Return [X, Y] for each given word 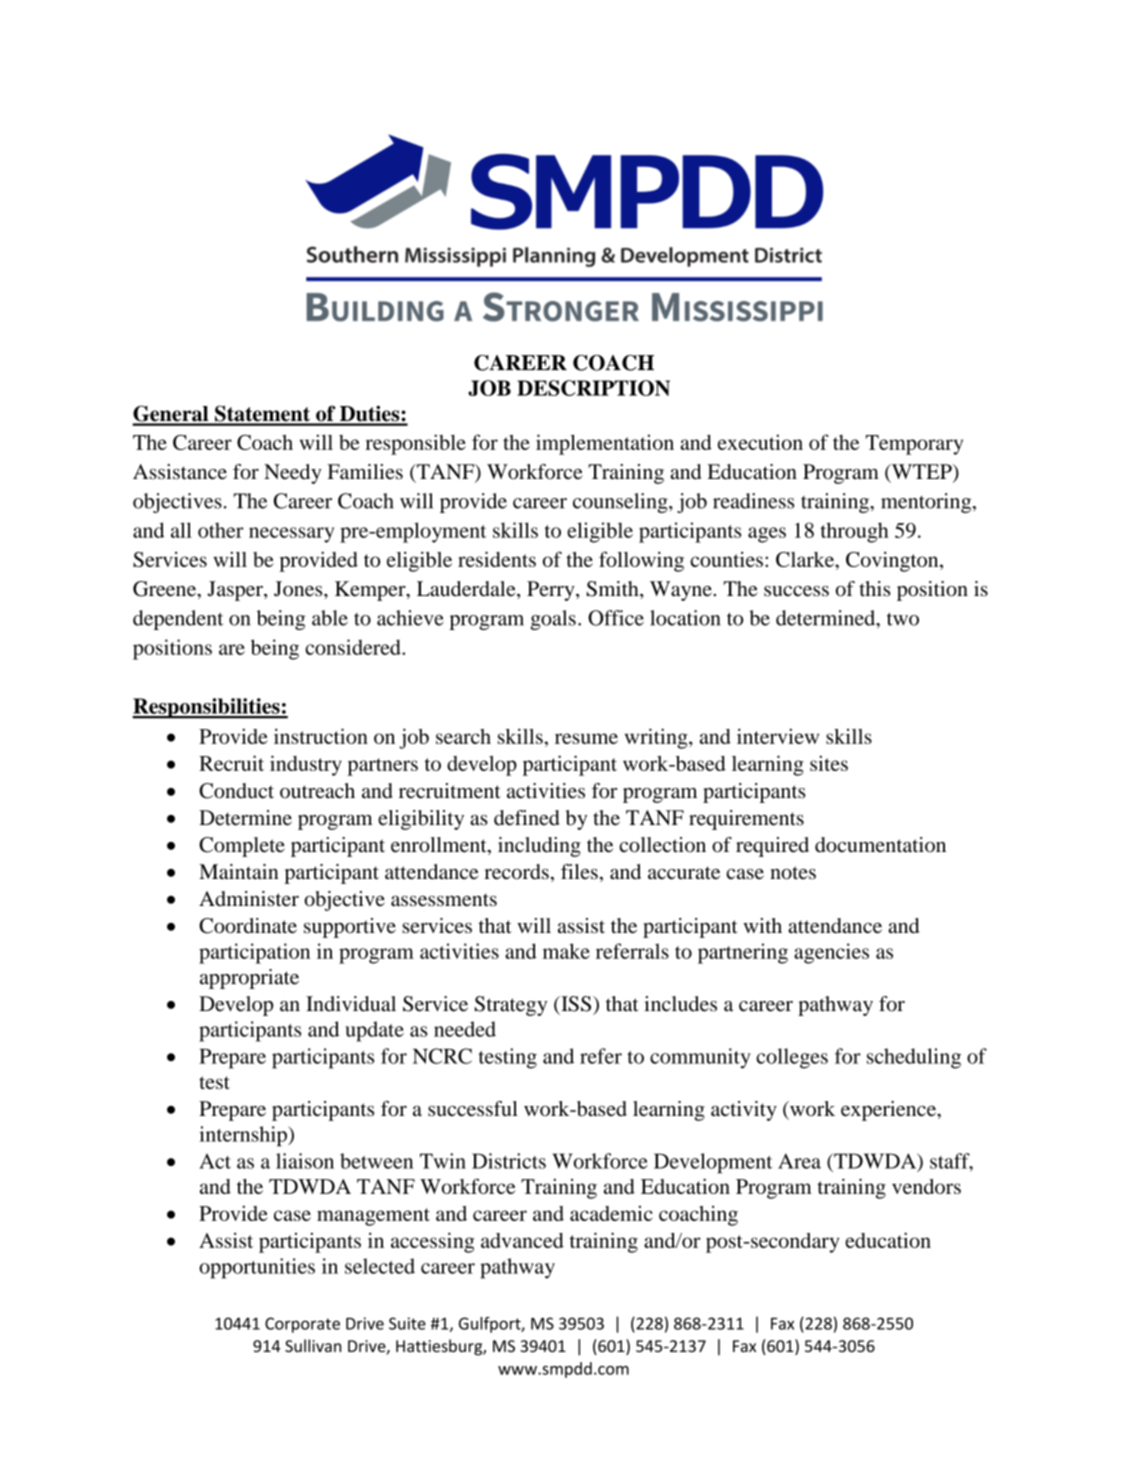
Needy [293, 474]
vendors [926, 1186]
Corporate [302, 1325]
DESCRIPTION [593, 388]
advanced [522, 1240]
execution [760, 442]
